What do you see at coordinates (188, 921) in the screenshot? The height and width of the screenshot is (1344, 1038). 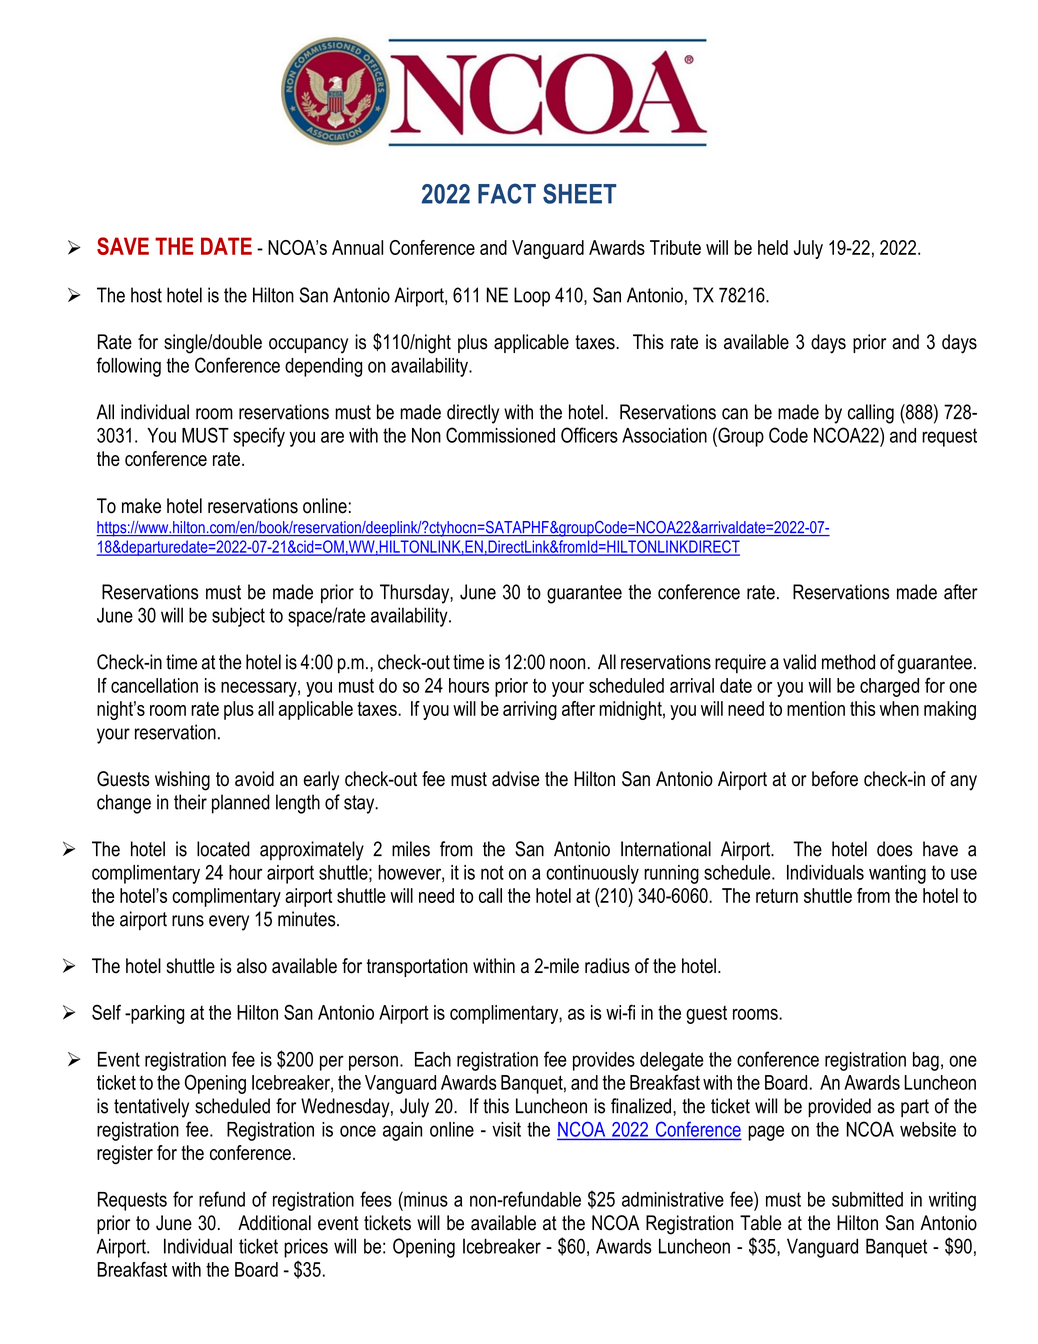 I see `runs` at bounding box center [188, 921].
